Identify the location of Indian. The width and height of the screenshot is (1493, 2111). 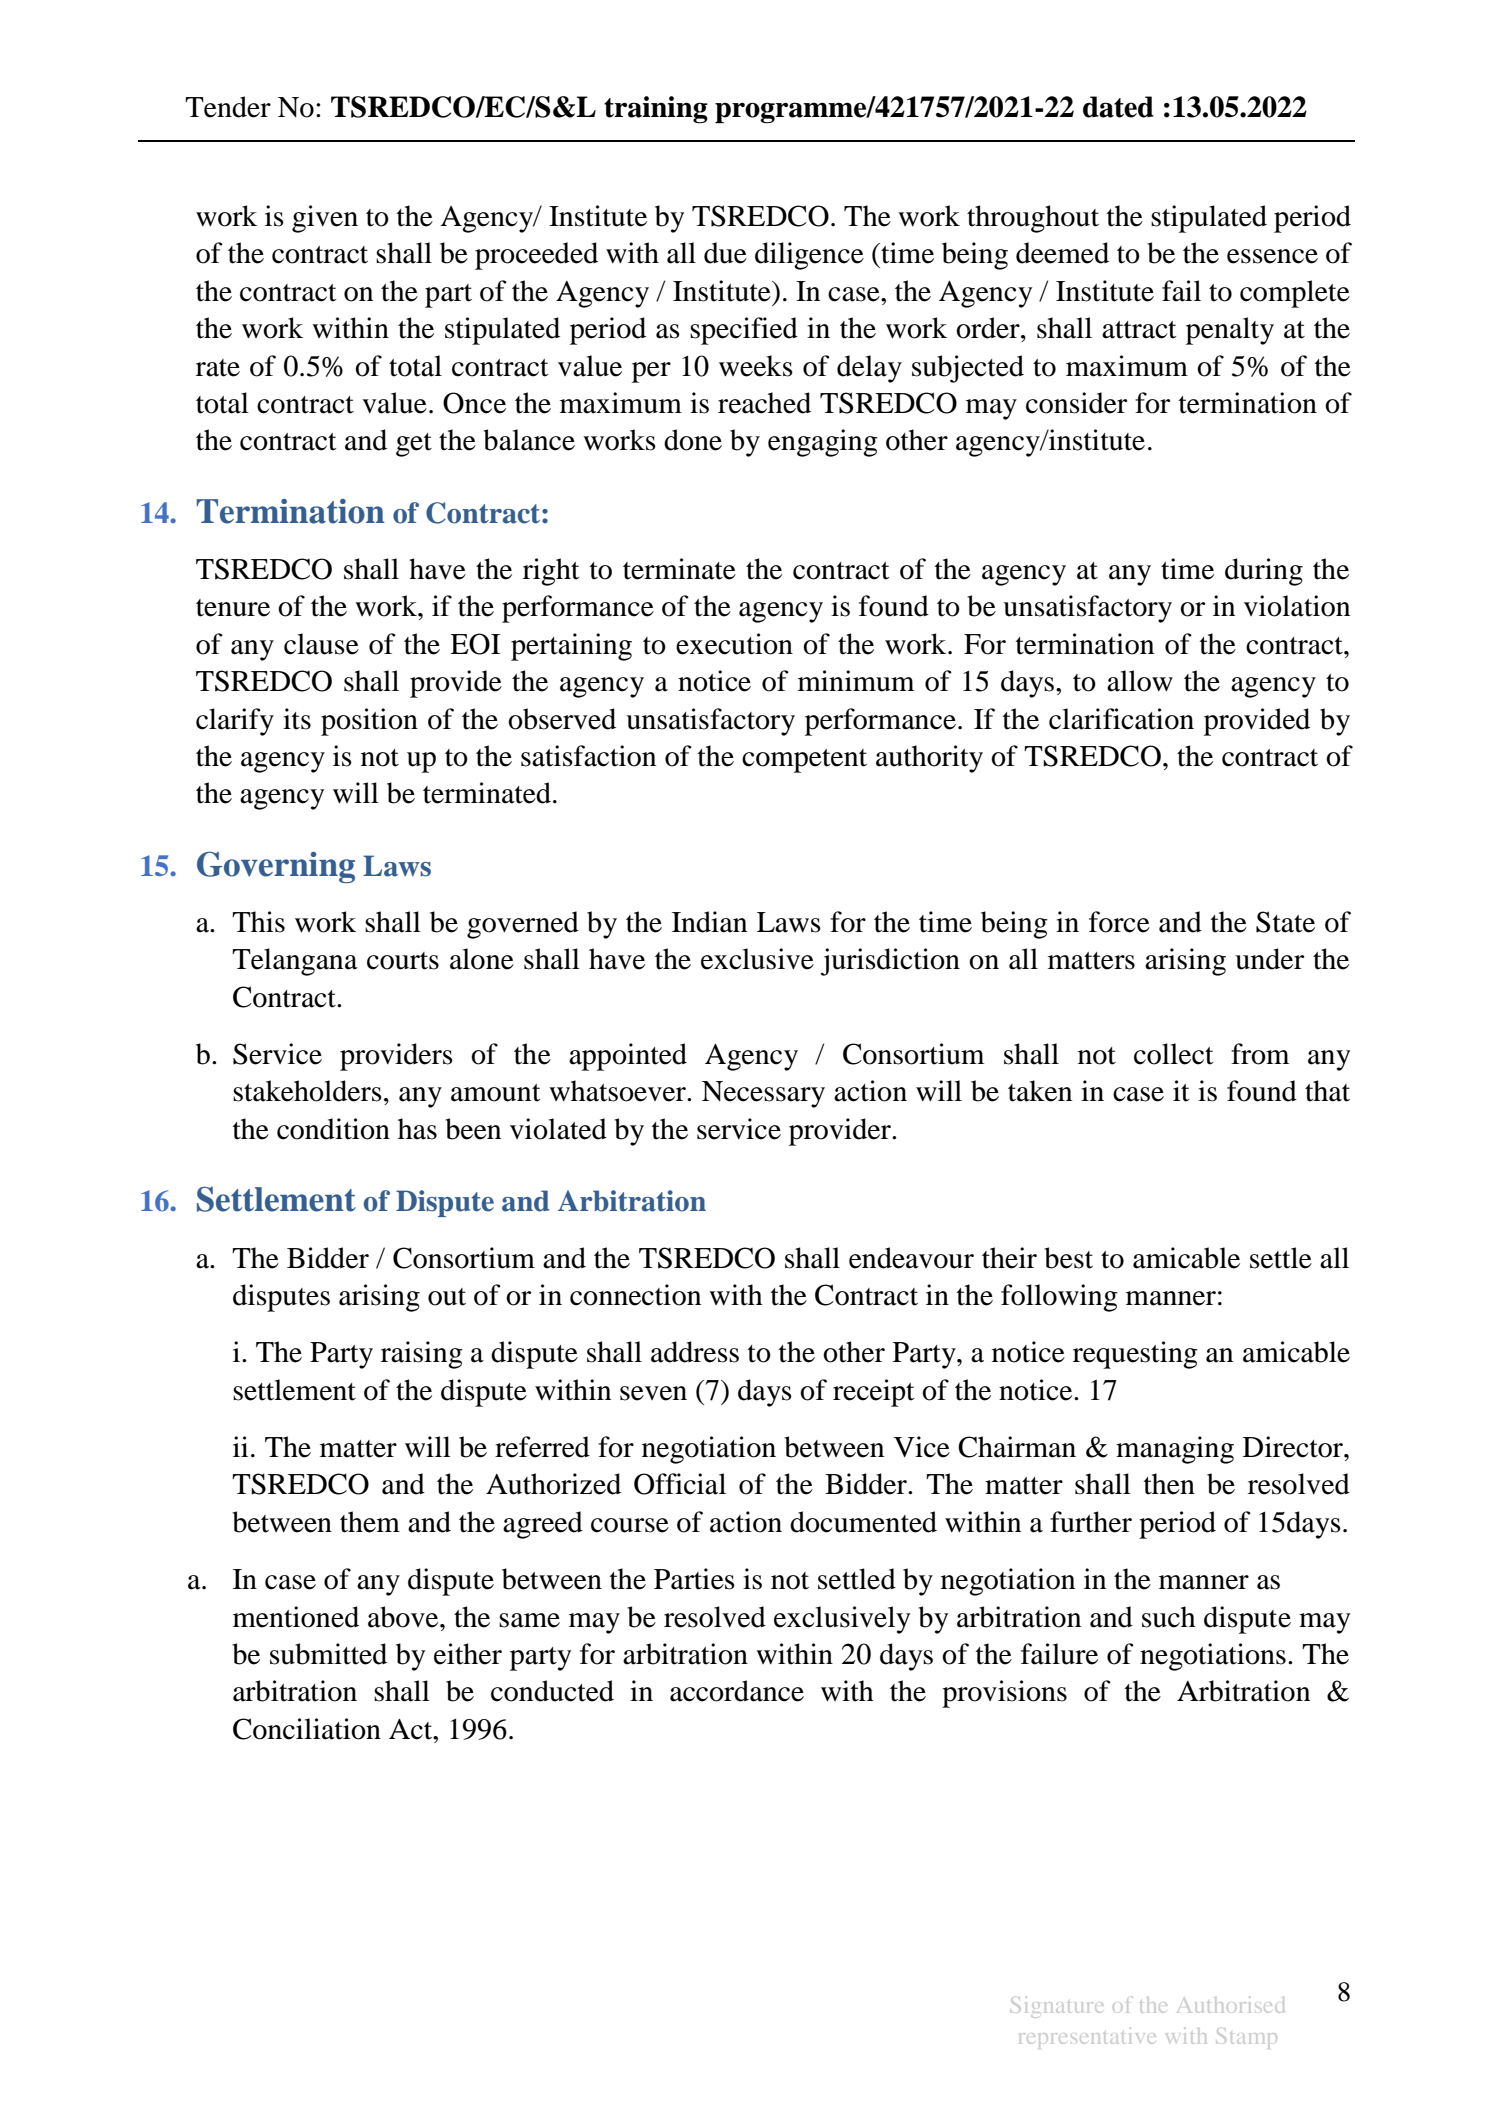
(709, 922).
